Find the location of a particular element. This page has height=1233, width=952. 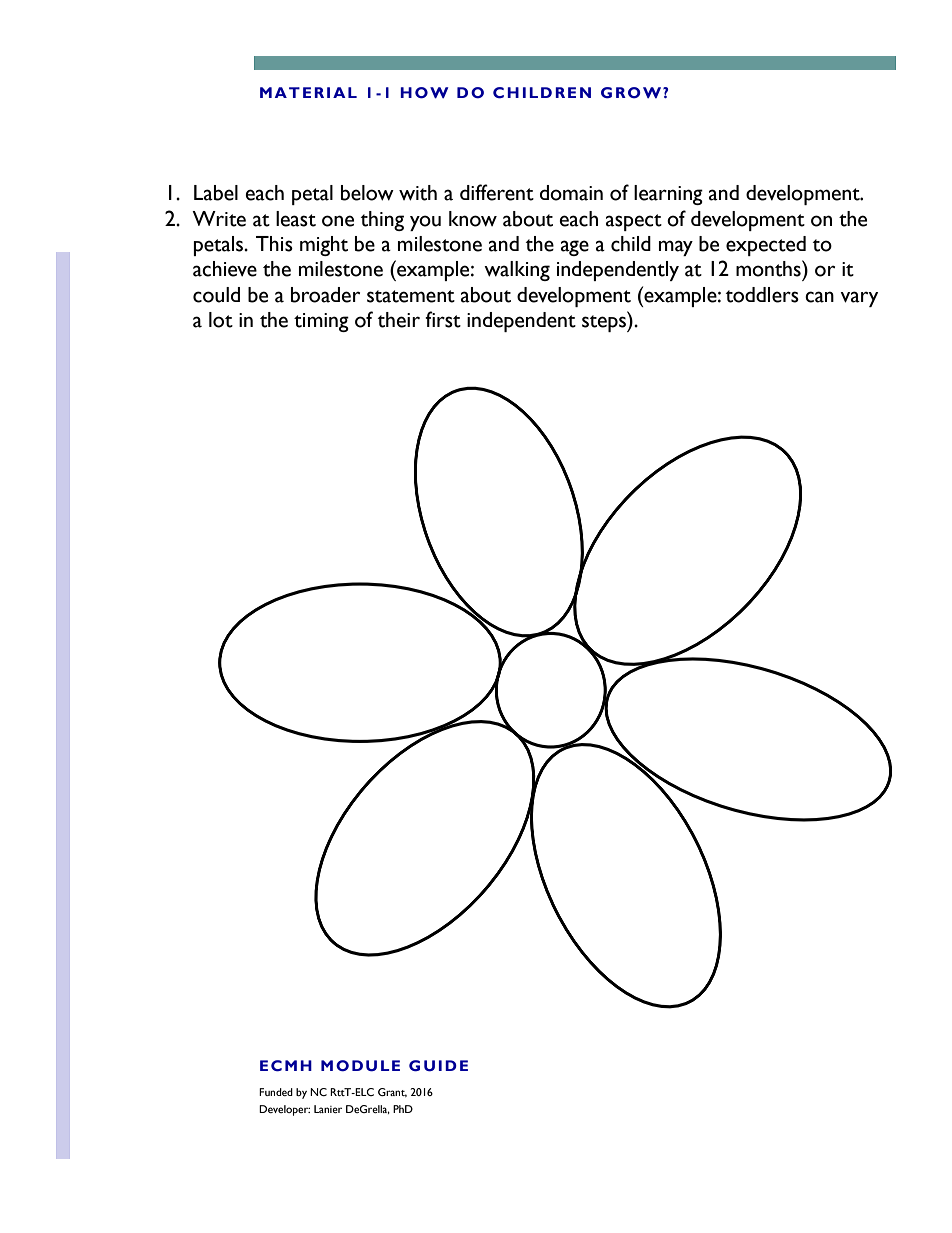

walking is located at coordinates (517, 271).
